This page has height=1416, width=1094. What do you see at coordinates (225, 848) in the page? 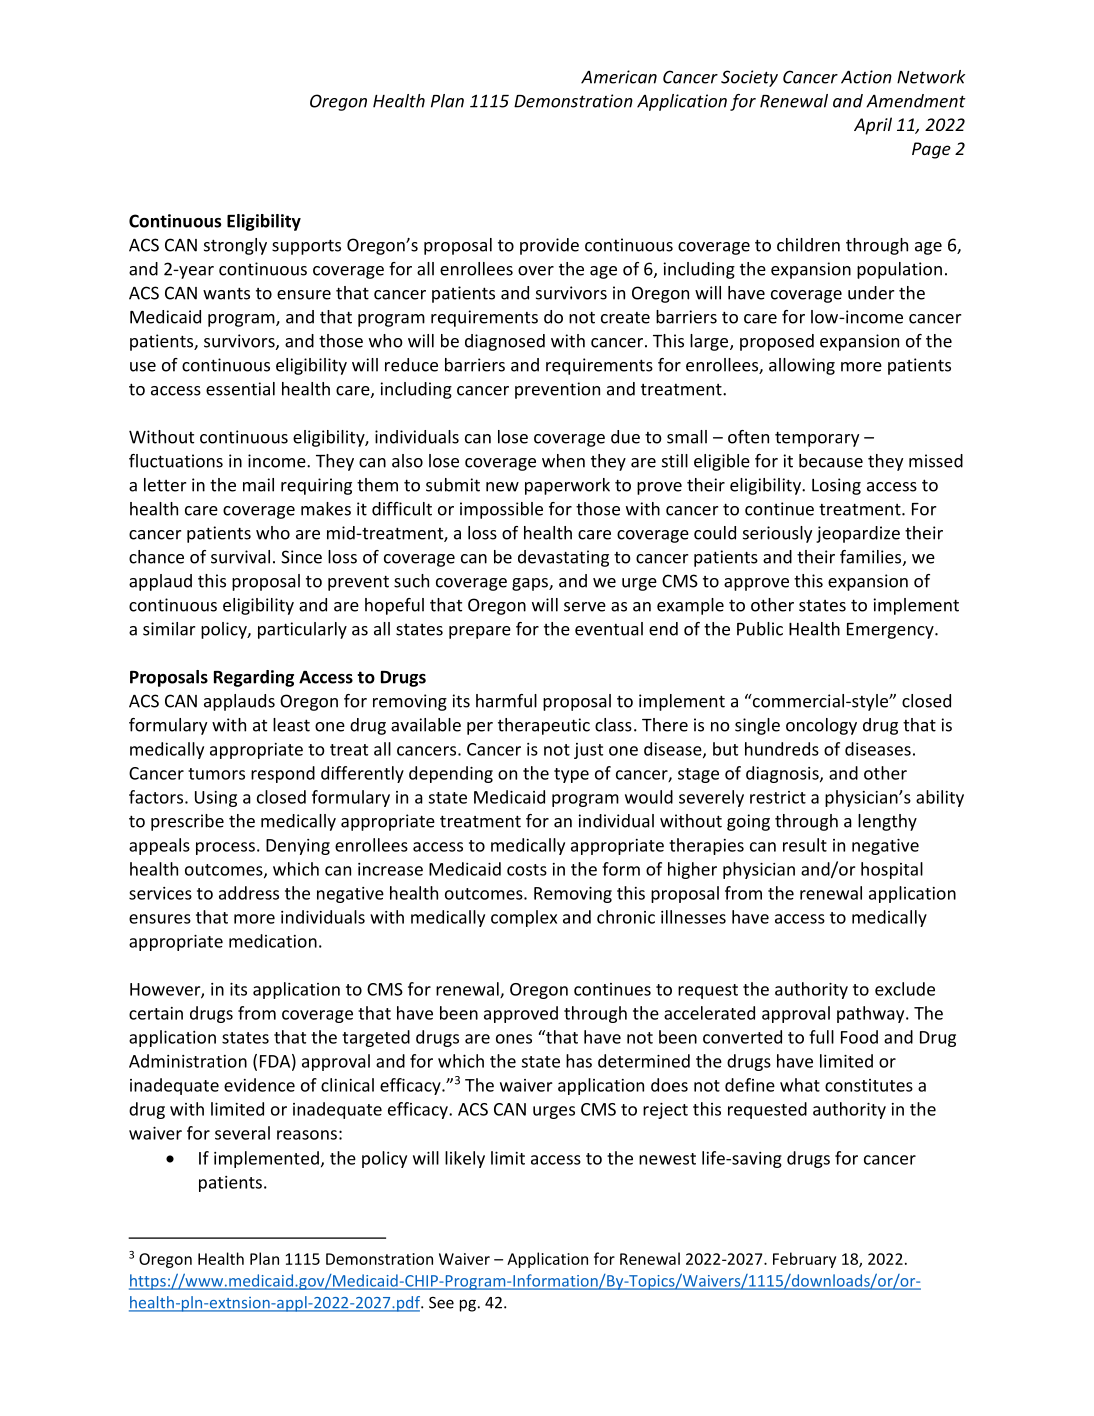
I see `process` at bounding box center [225, 848].
